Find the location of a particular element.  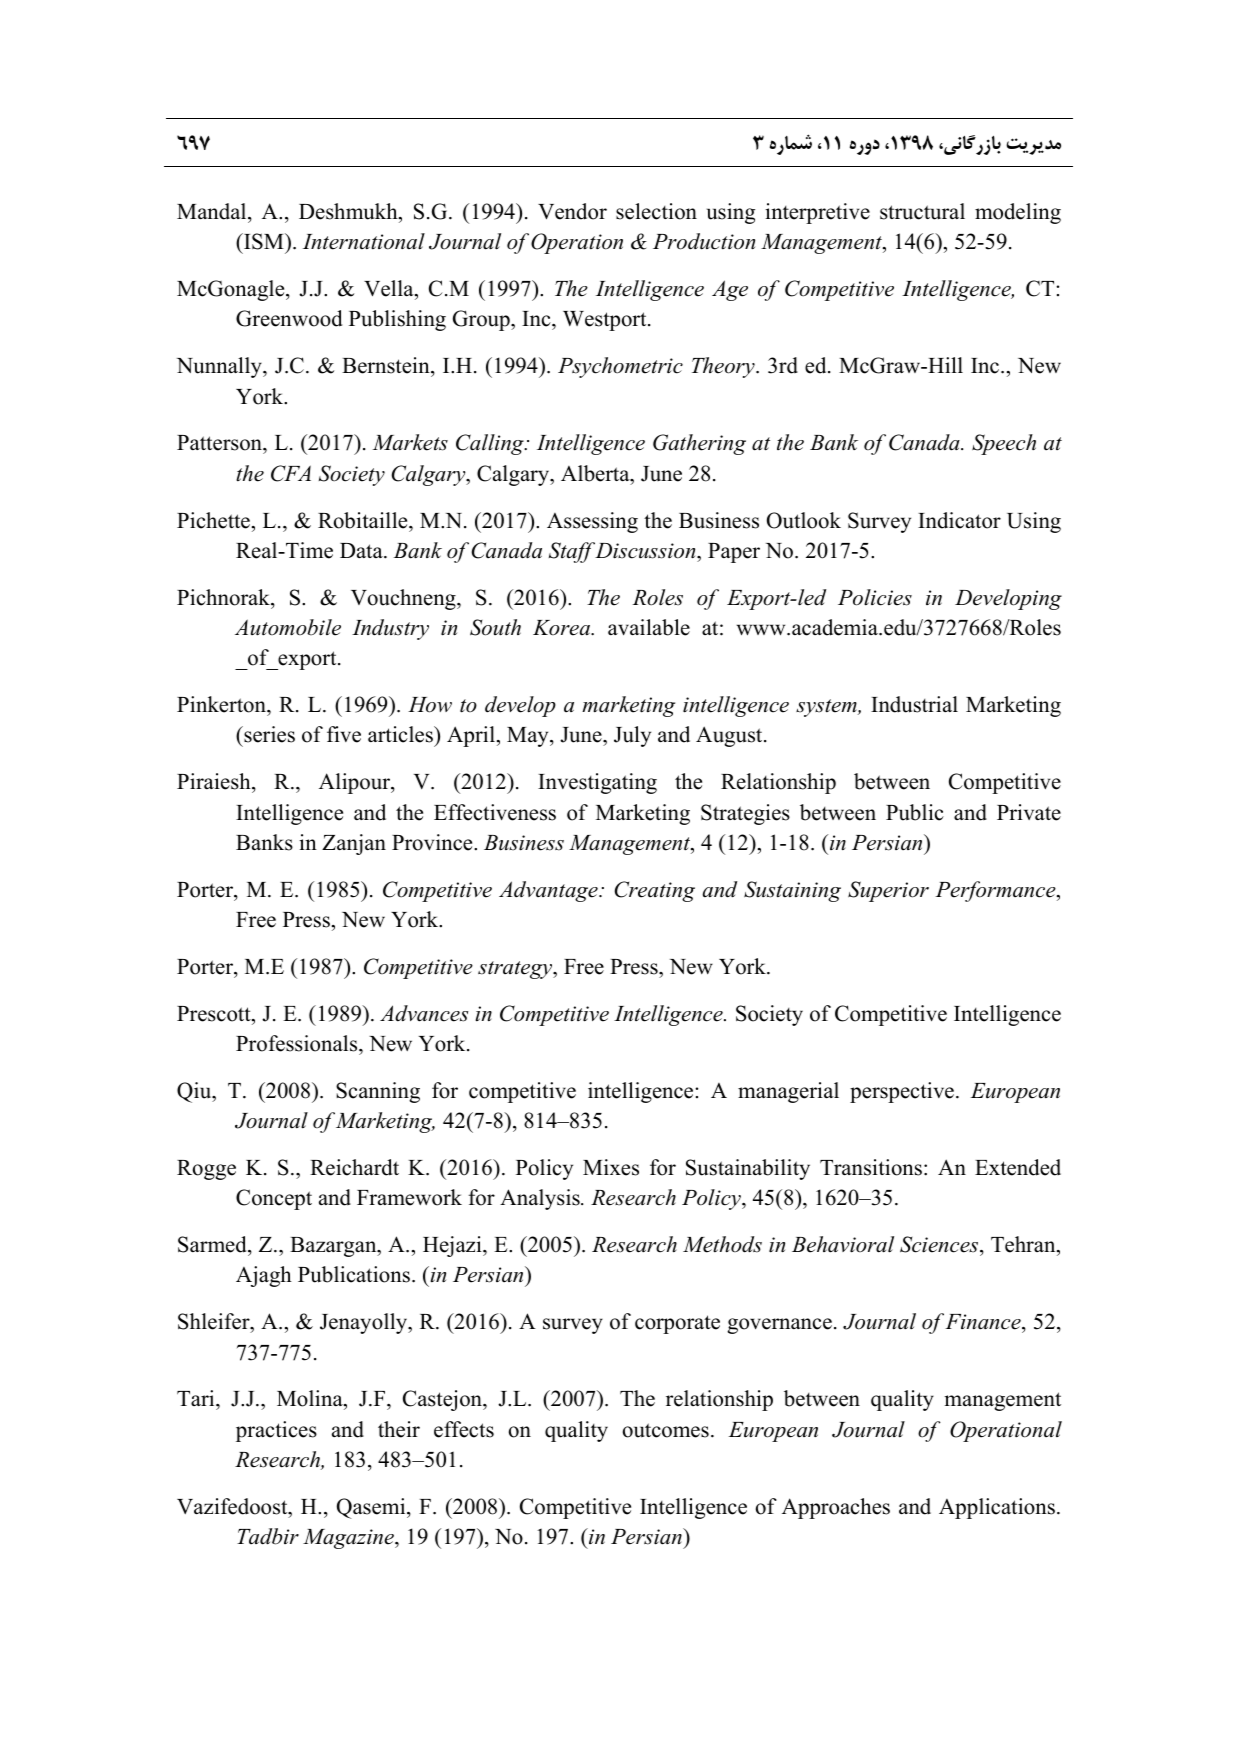

Industrial is located at coordinates (914, 704).
